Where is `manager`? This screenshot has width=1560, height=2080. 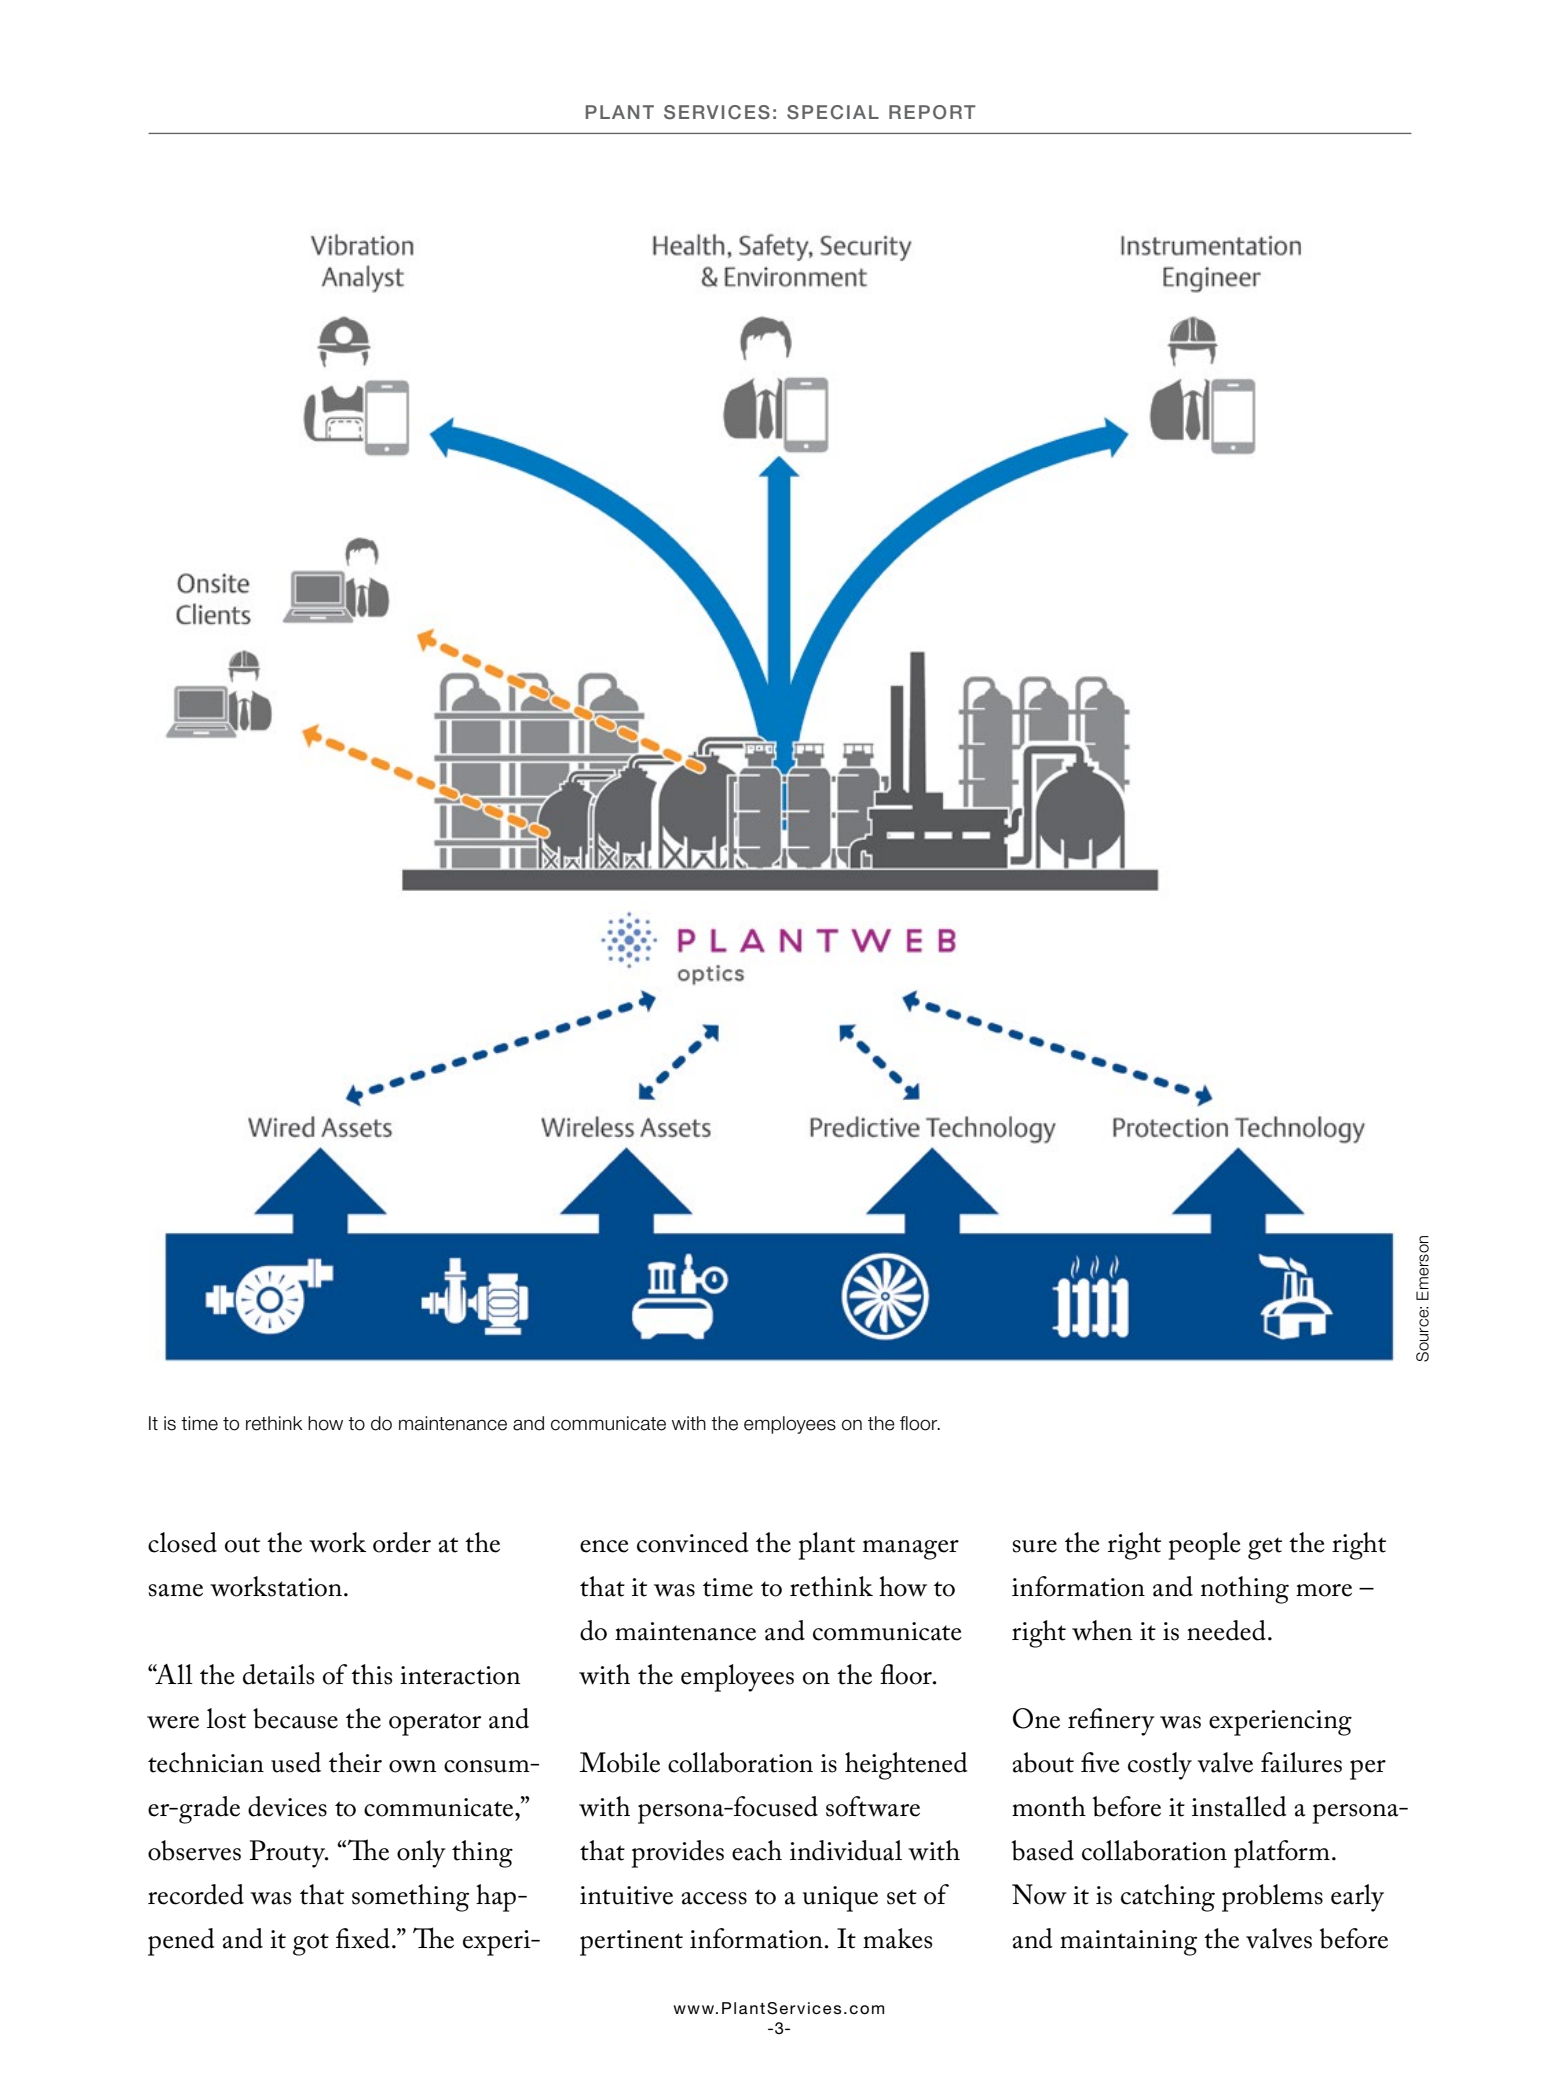 manager is located at coordinates (911, 1550).
